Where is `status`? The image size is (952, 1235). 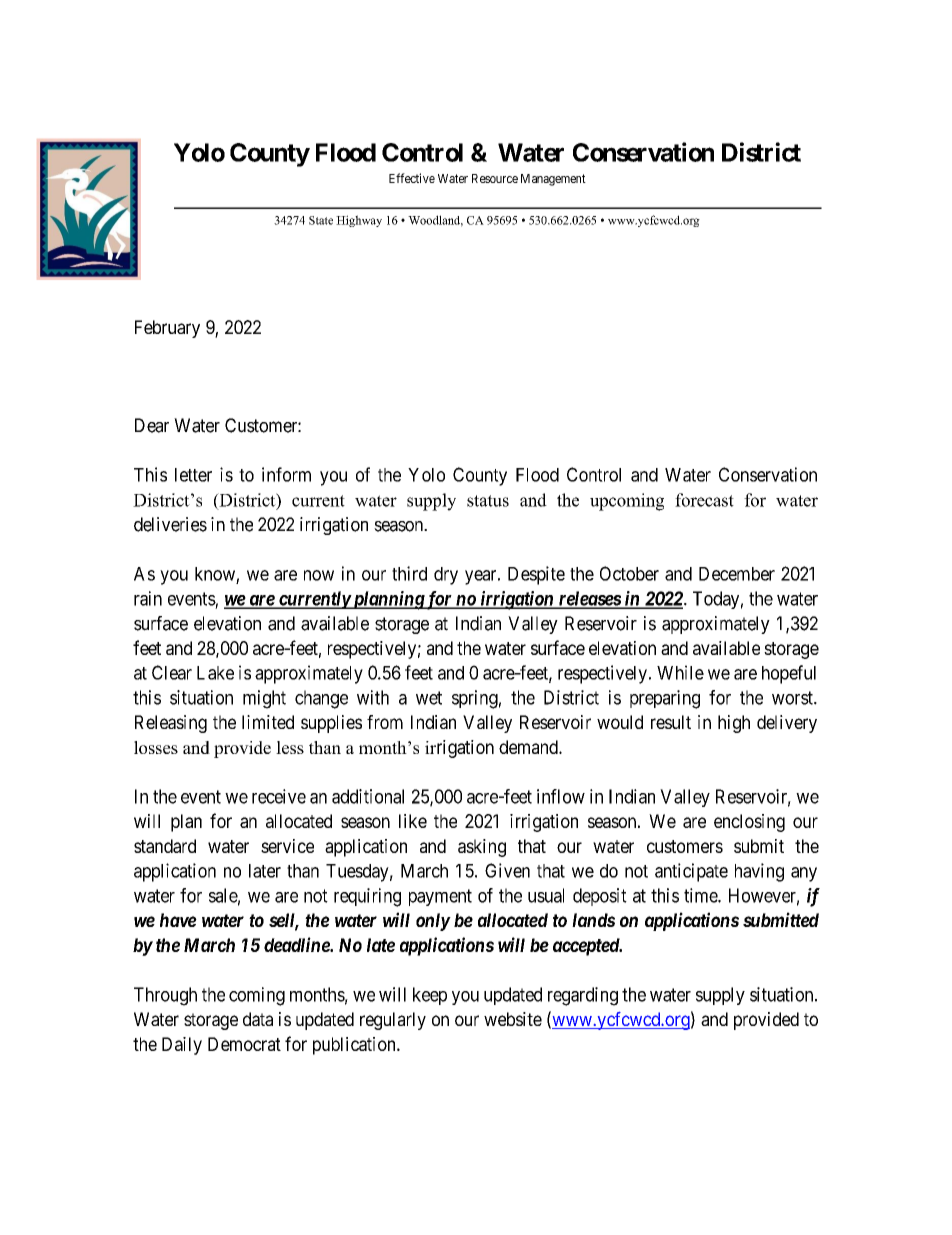 status is located at coordinates (488, 501).
